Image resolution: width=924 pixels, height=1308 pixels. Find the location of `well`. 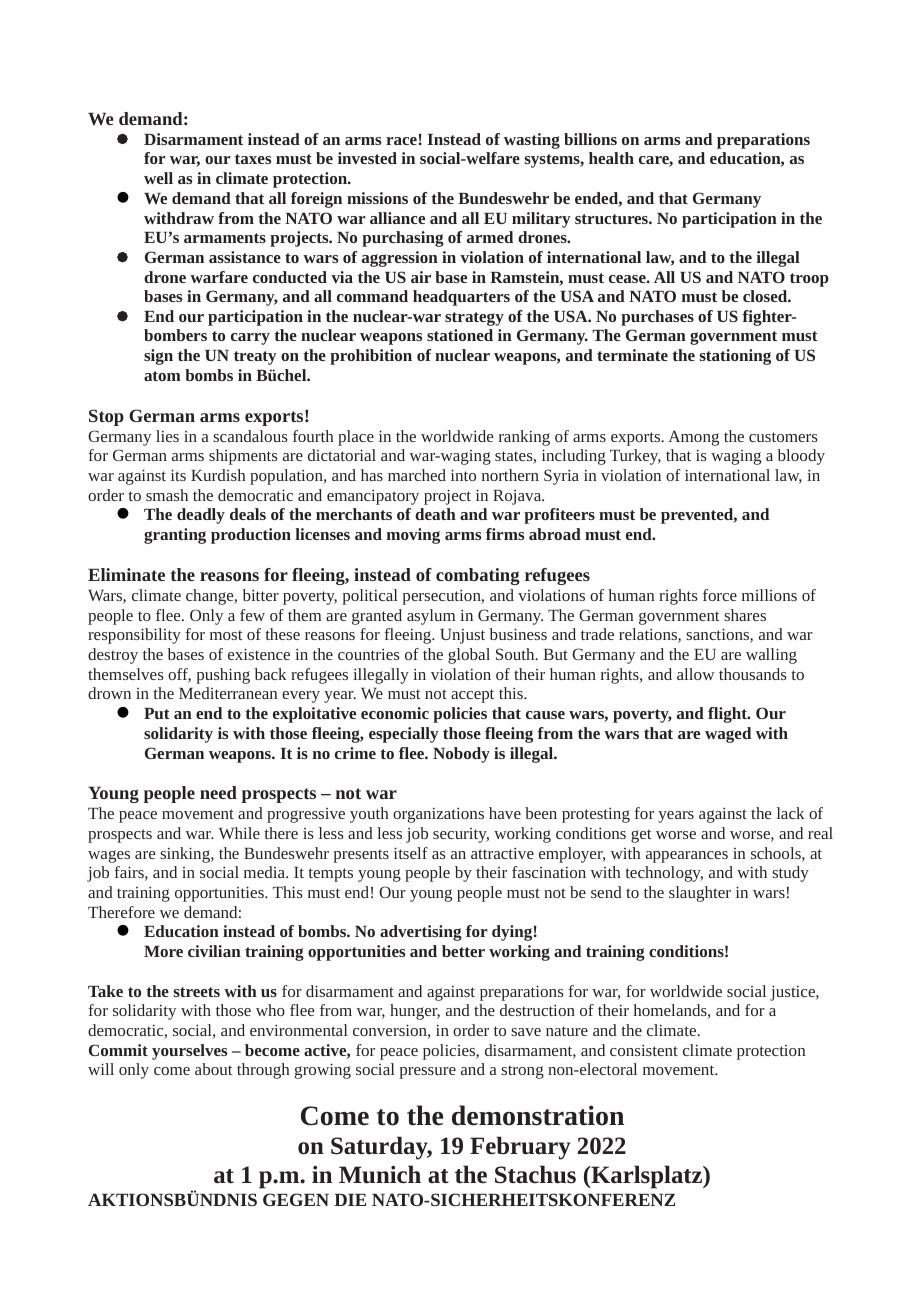

well is located at coordinates (158, 178).
